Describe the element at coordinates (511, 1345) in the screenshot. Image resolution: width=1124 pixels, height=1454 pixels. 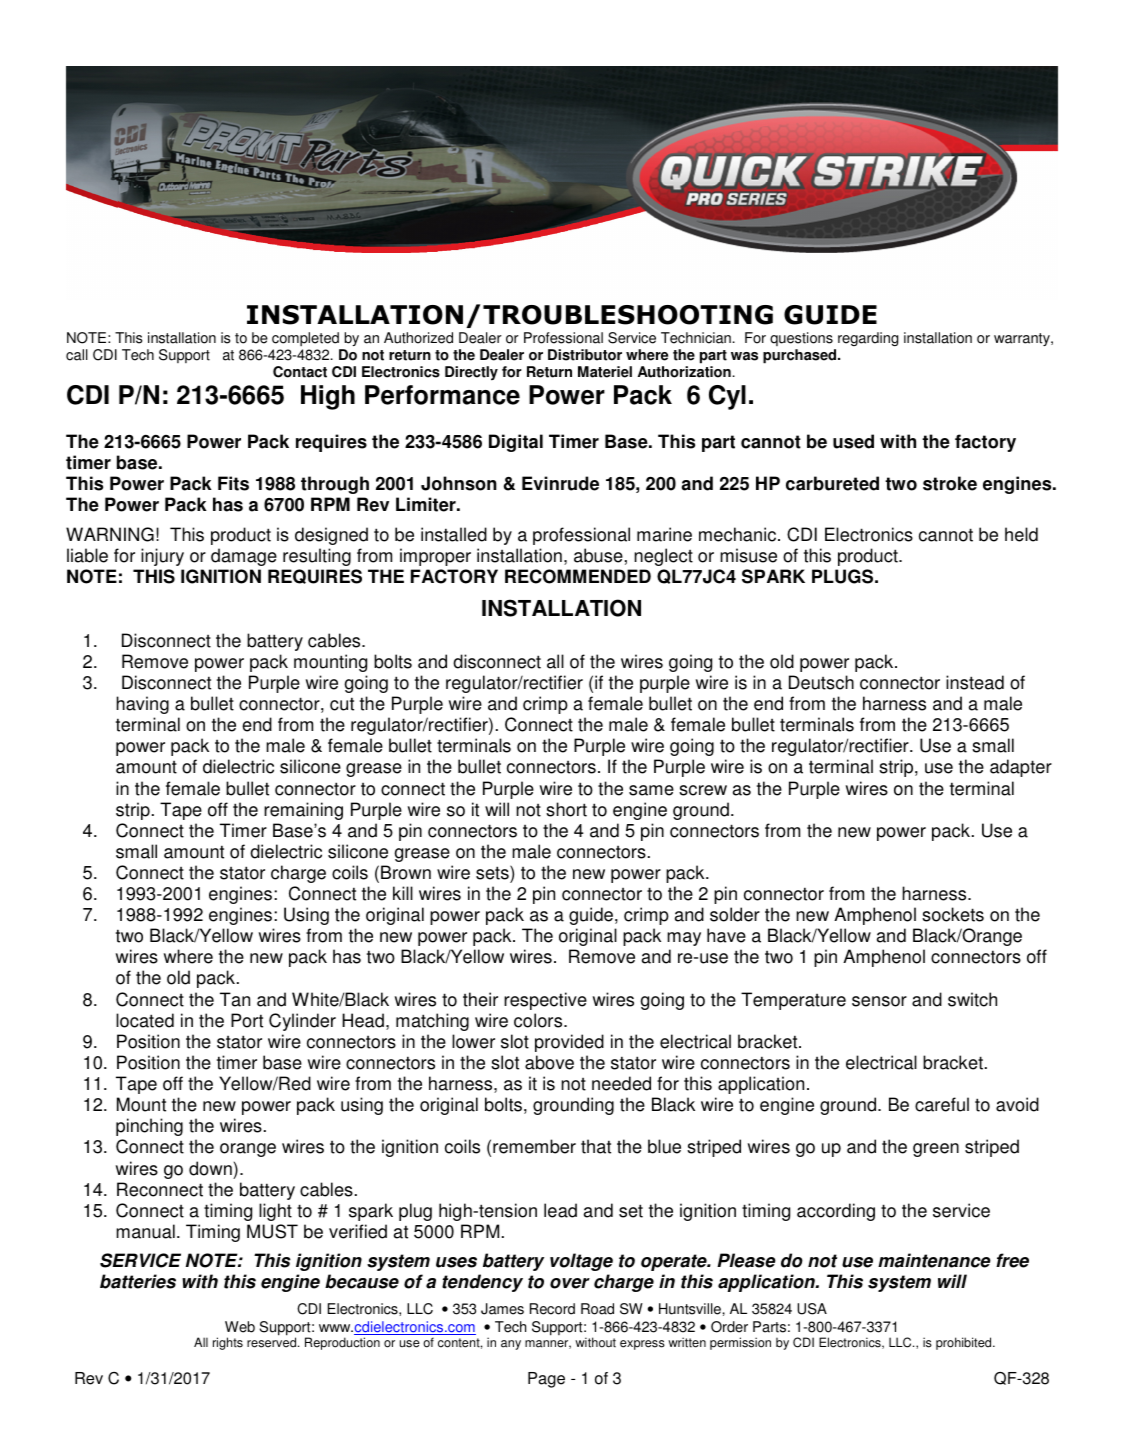
I see `any` at that location.
